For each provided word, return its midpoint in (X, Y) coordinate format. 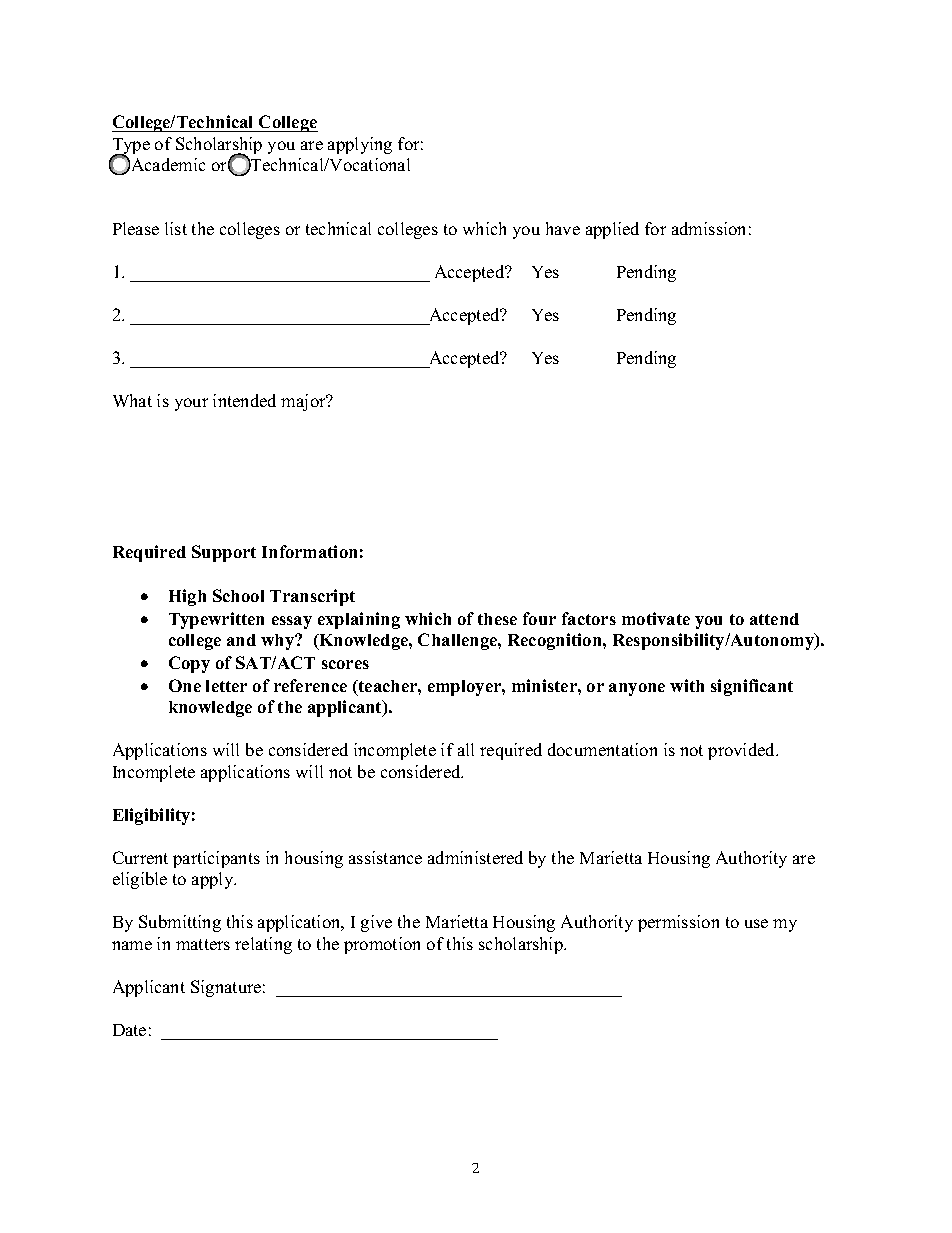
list (176, 228)
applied (612, 230)
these (497, 619)
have (563, 228)
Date (129, 1030)
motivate (656, 618)
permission (678, 923)
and (241, 640)
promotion (382, 945)
